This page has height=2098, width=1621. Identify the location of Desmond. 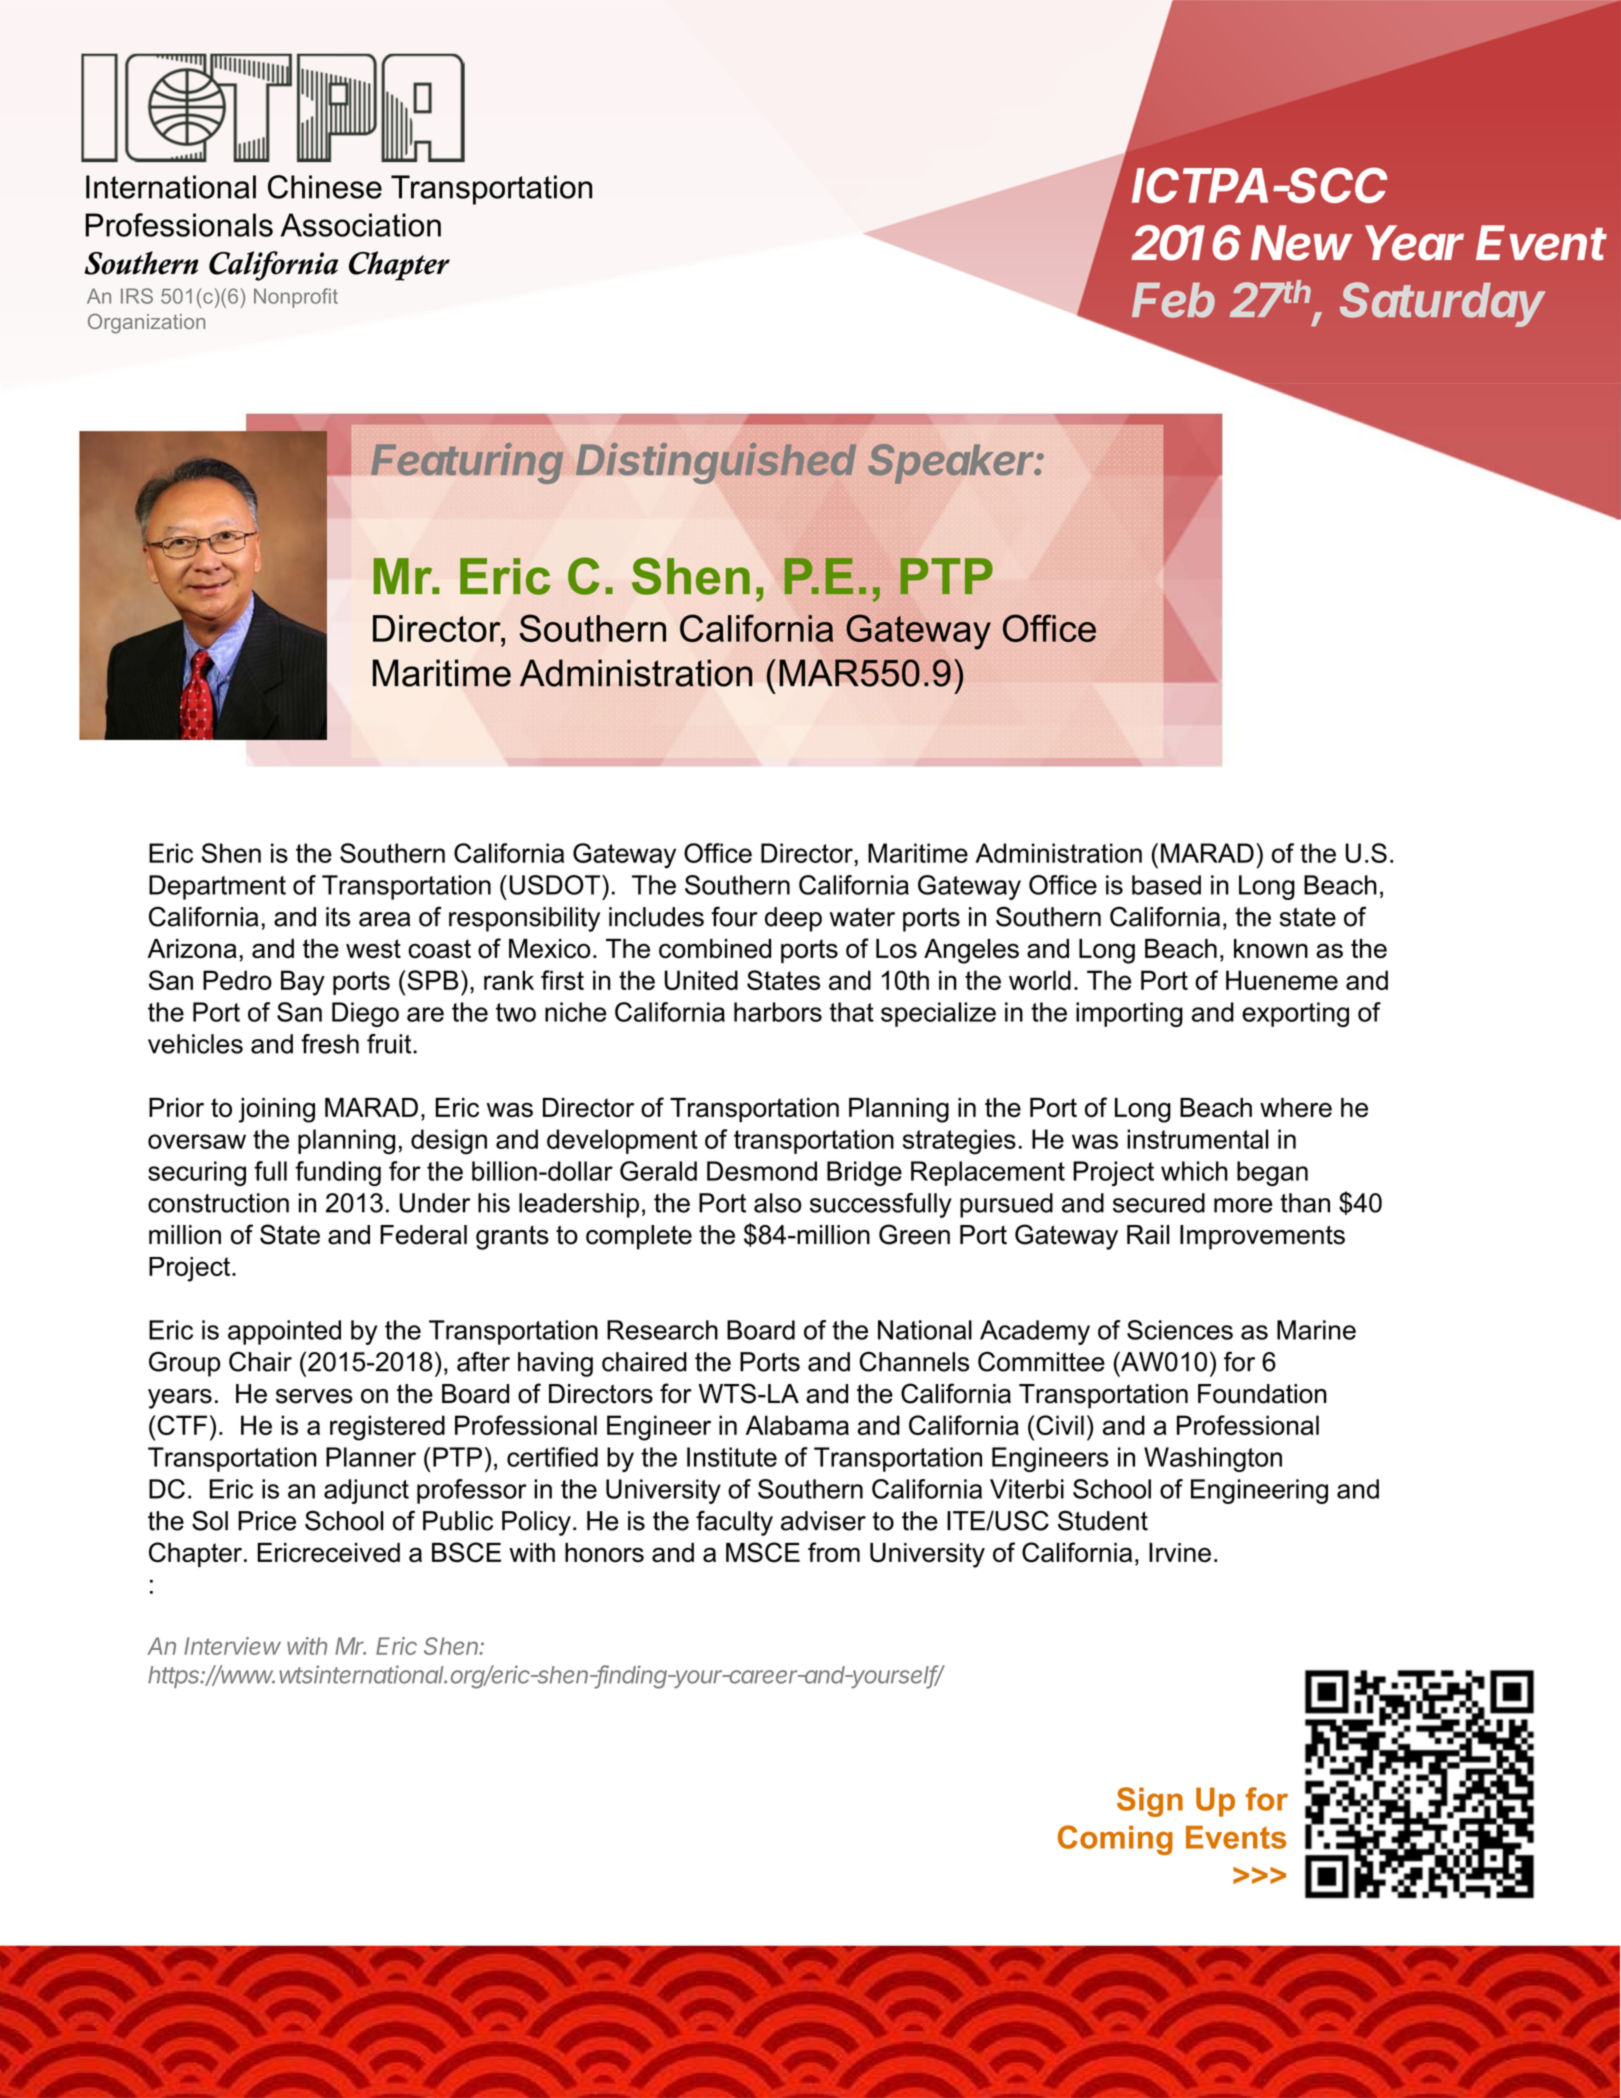
(762, 1171).
